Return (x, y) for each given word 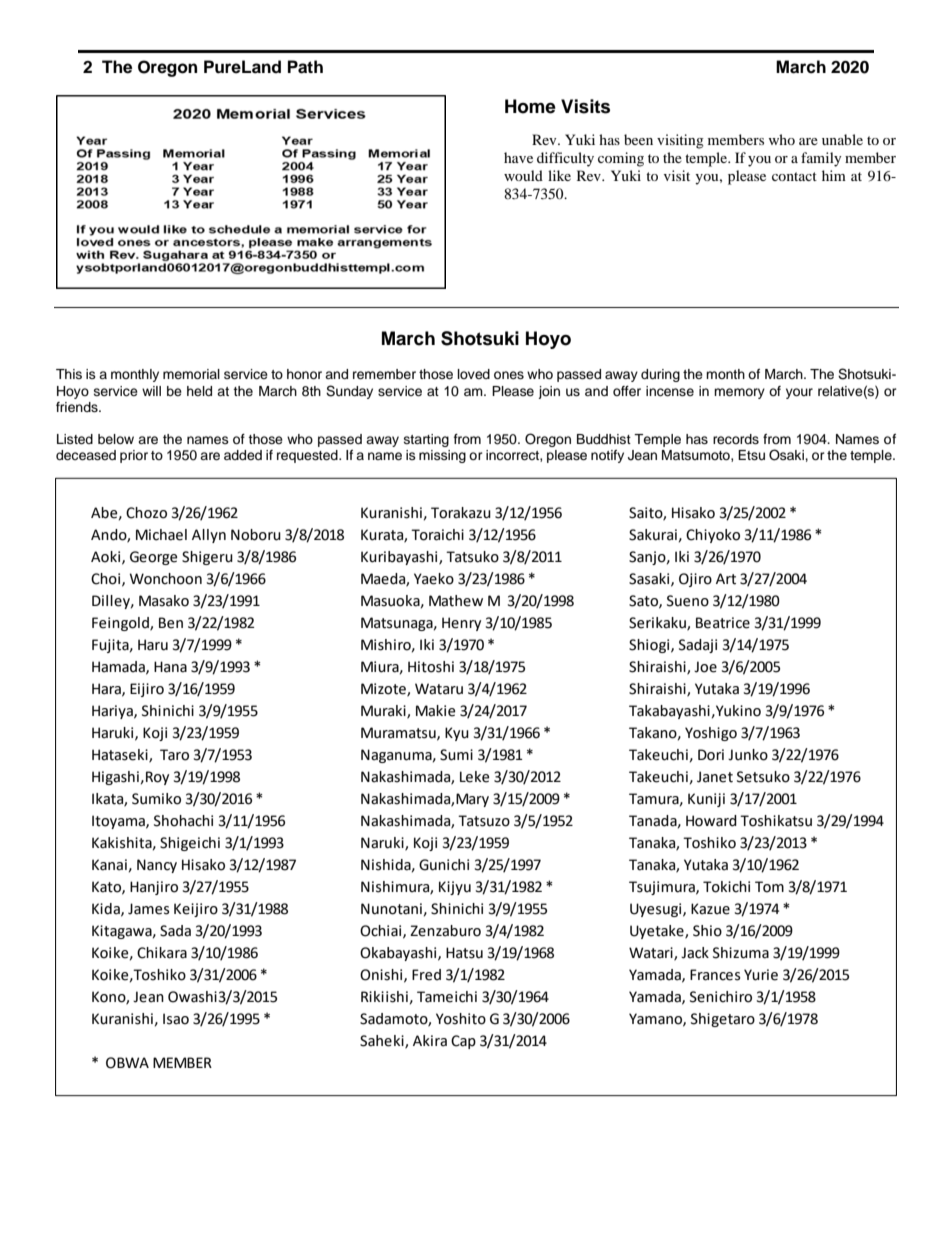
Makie (435, 711)
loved (474, 374)
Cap (463, 1042)
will (151, 391)
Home (530, 106)
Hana (170, 667)
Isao (176, 1019)
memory (739, 393)
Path (305, 67)
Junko (748, 755)
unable (842, 139)
